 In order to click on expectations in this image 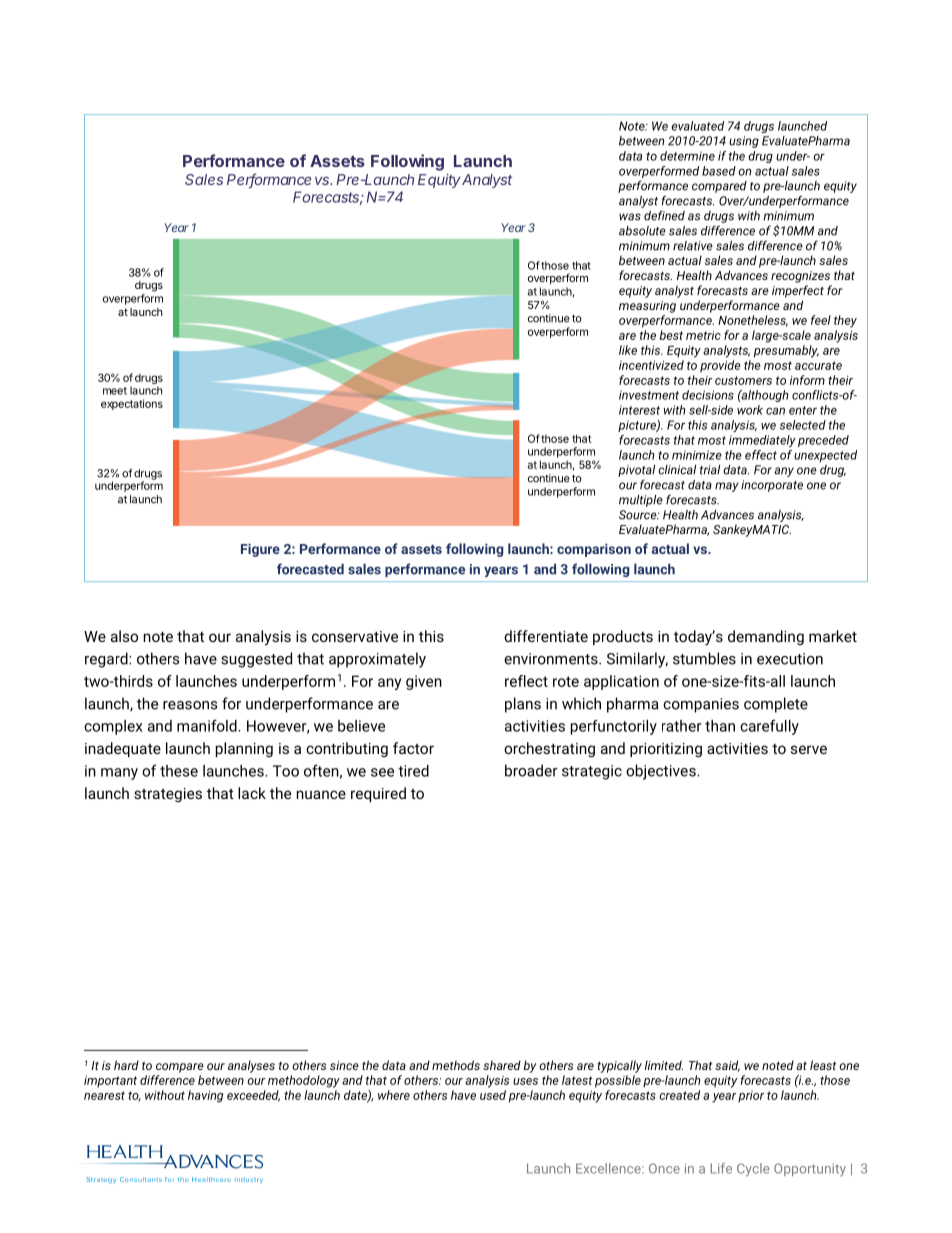, I will do `click(132, 404)`.
